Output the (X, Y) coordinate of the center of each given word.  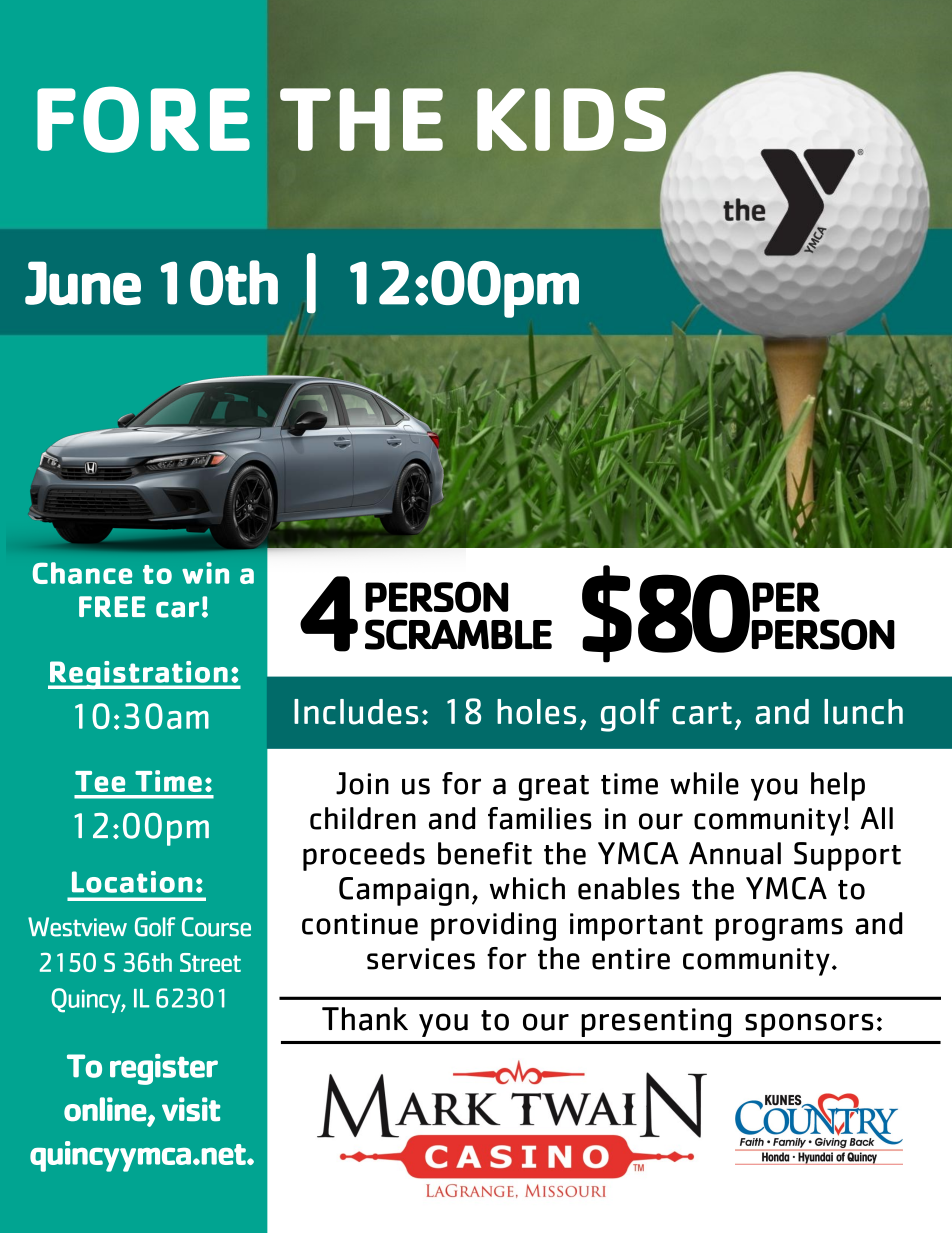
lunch (863, 712)
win (205, 573)
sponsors (809, 1025)
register (164, 1069)
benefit (485, 853)
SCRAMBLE (458, 634)
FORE (143, 119)
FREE (112, 606)
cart (702, 713)
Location (132, 882)
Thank (365, 1019)
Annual (735, 853)
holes (536, 712)
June (83, 283)
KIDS (571, 120)
